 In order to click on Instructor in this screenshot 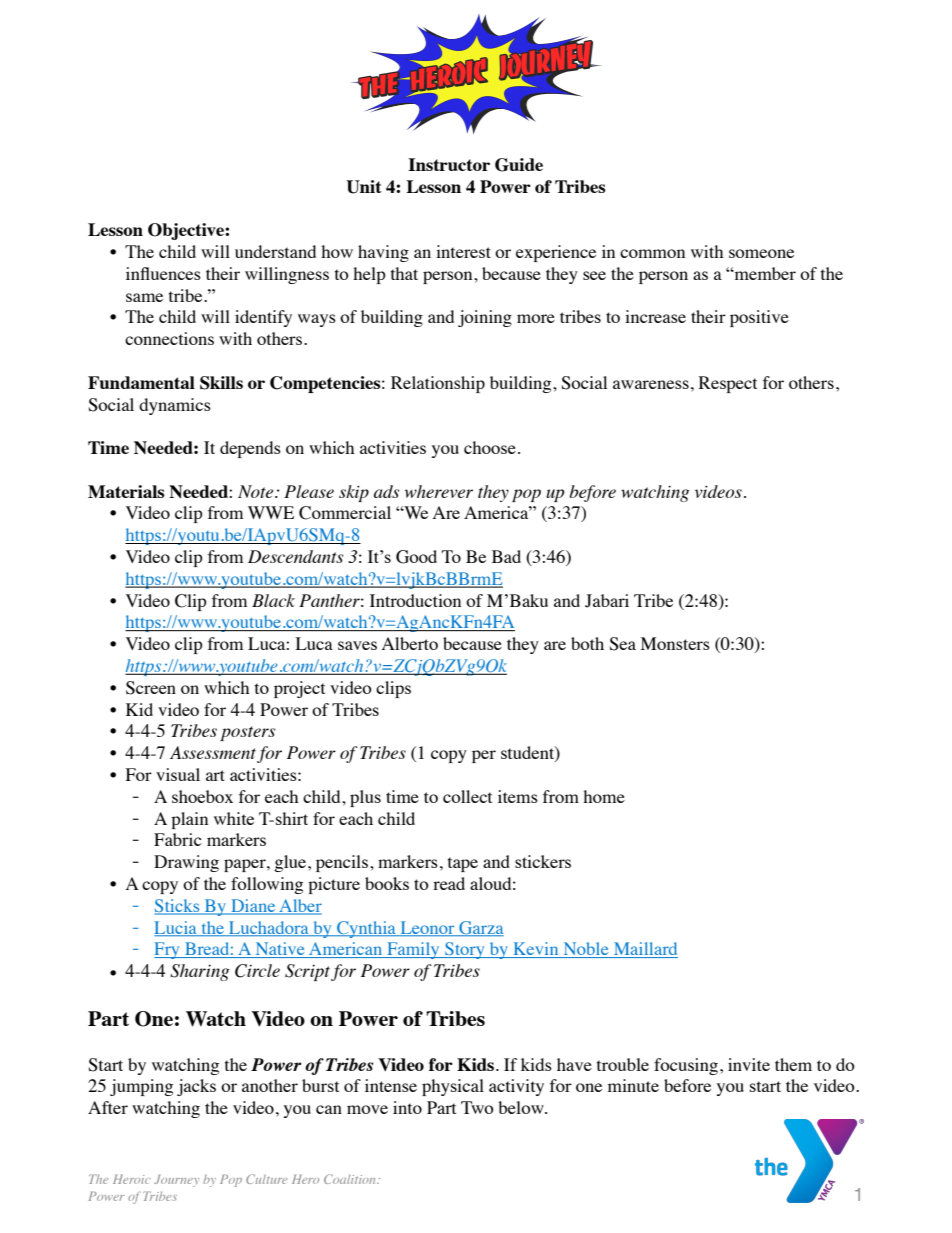, I will do `click(449, 164)`.
